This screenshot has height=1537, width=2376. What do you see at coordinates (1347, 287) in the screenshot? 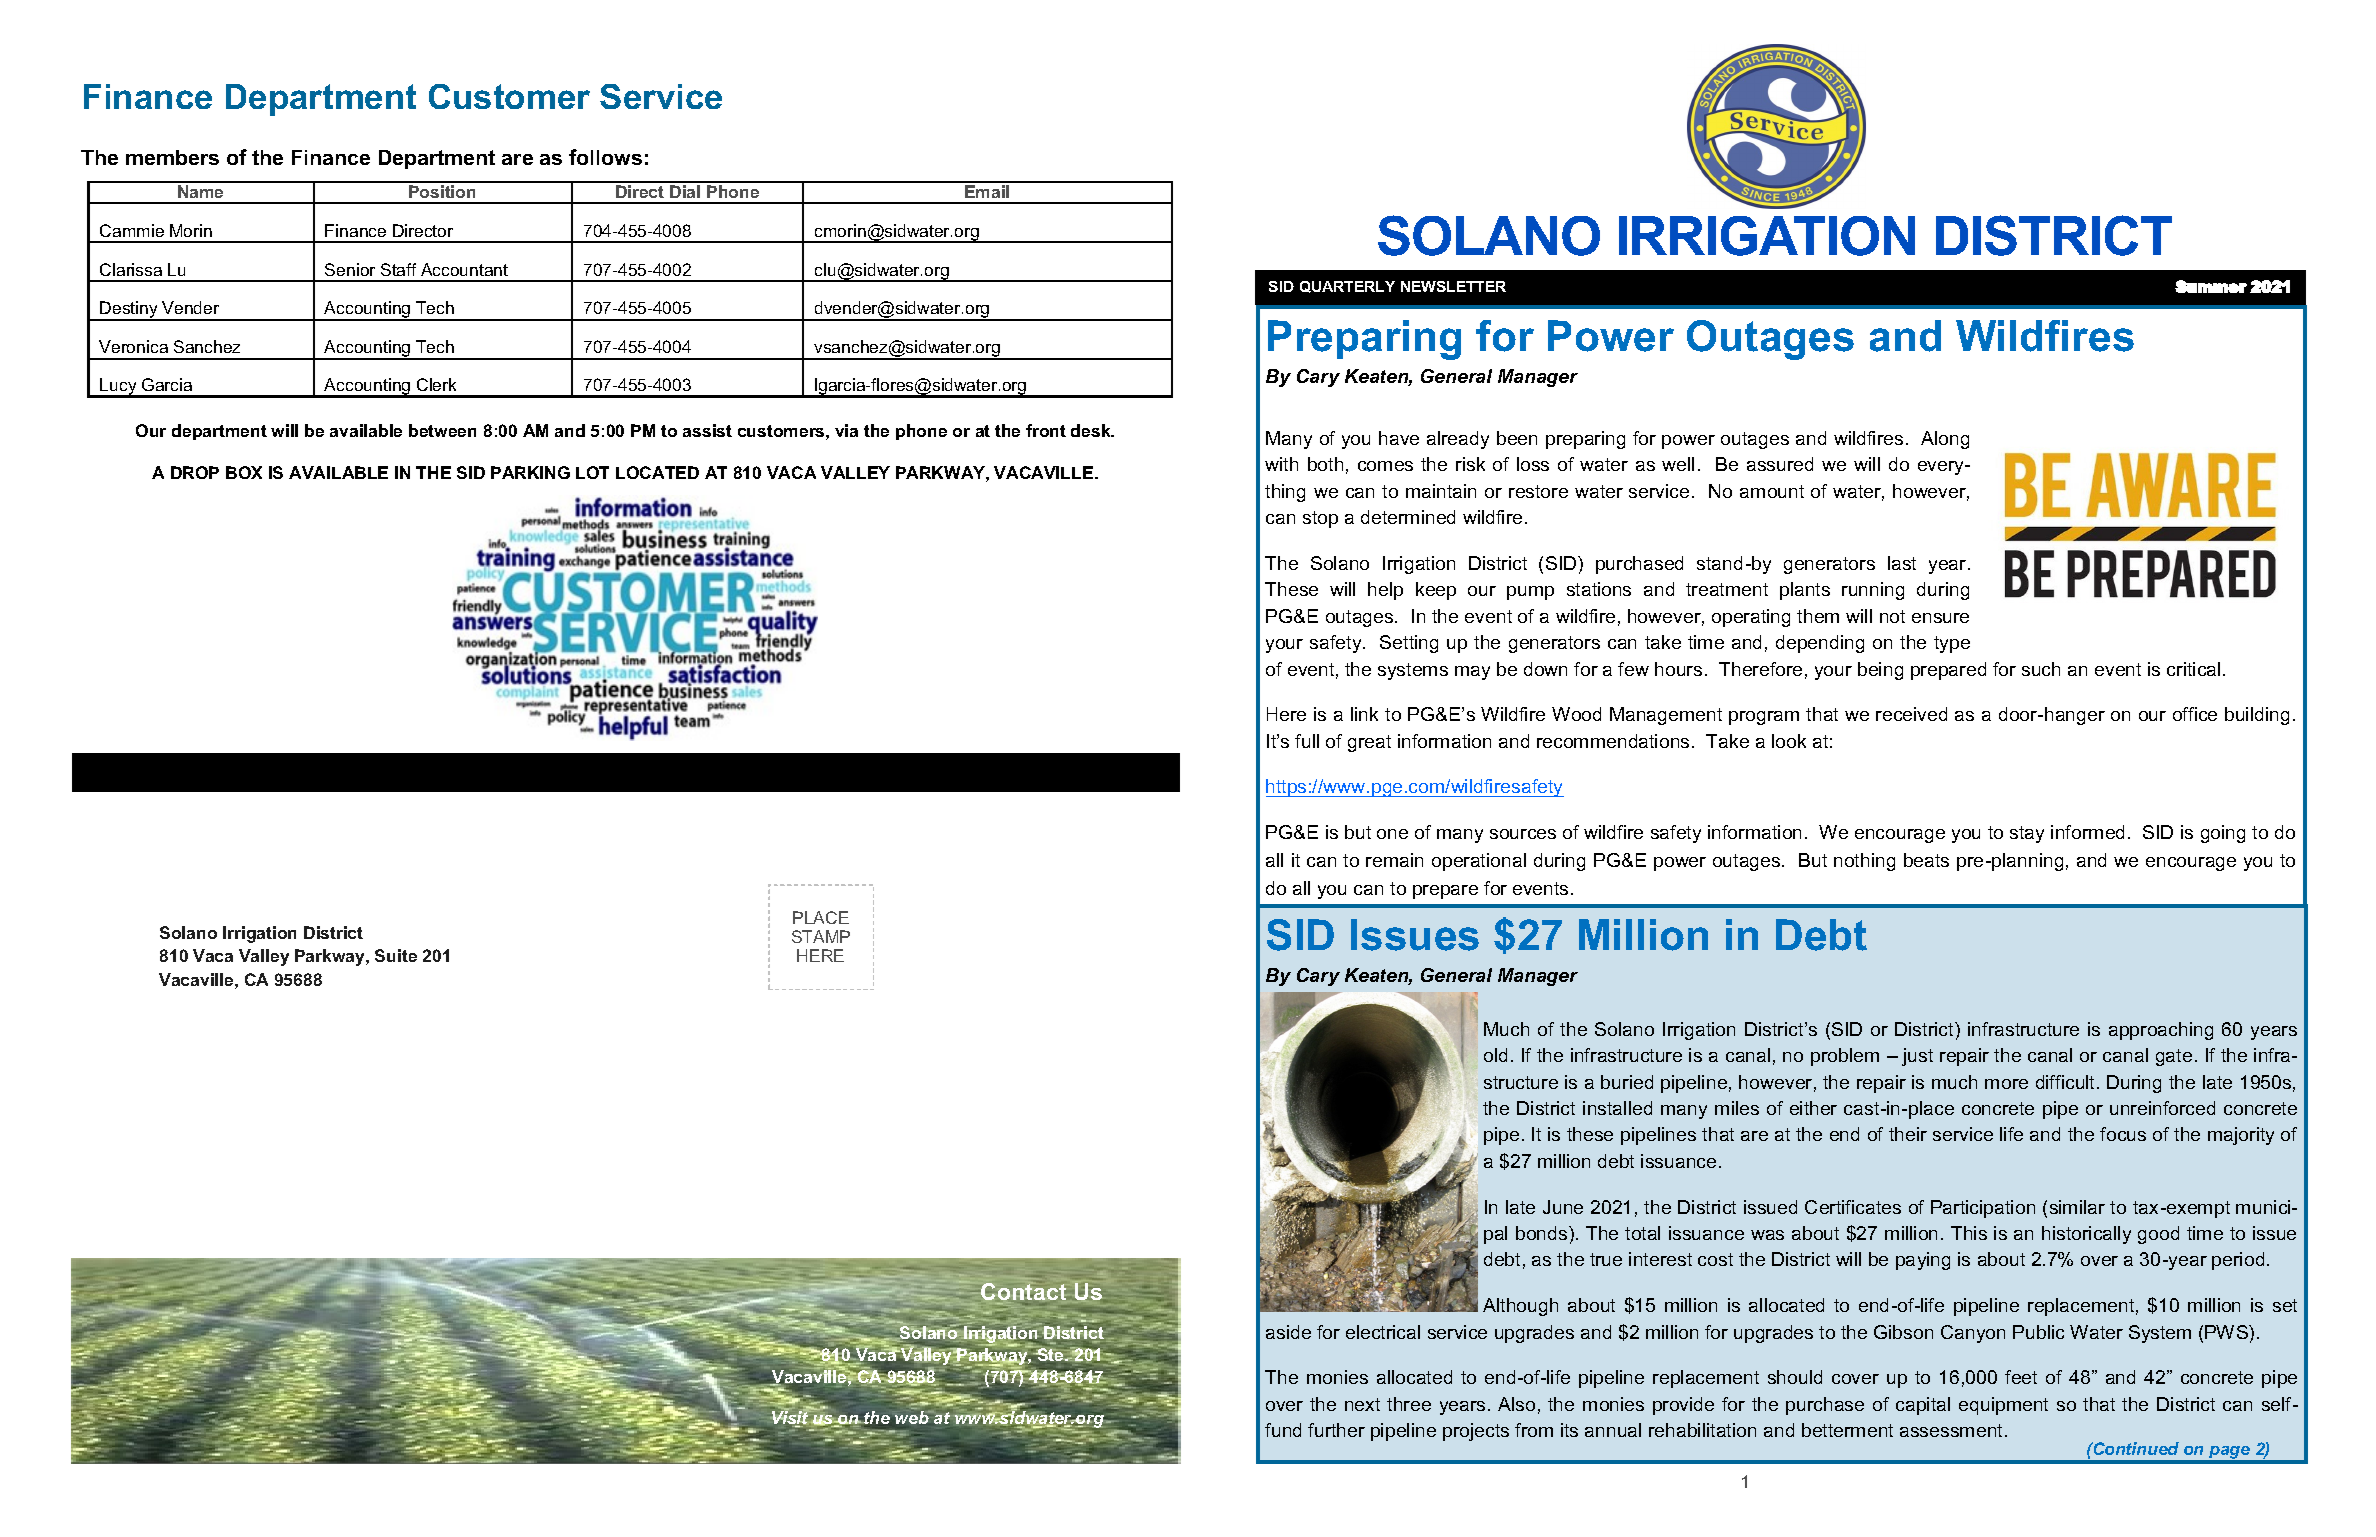
I see `QUARTERLY` at bounding box center [1347, 287].
